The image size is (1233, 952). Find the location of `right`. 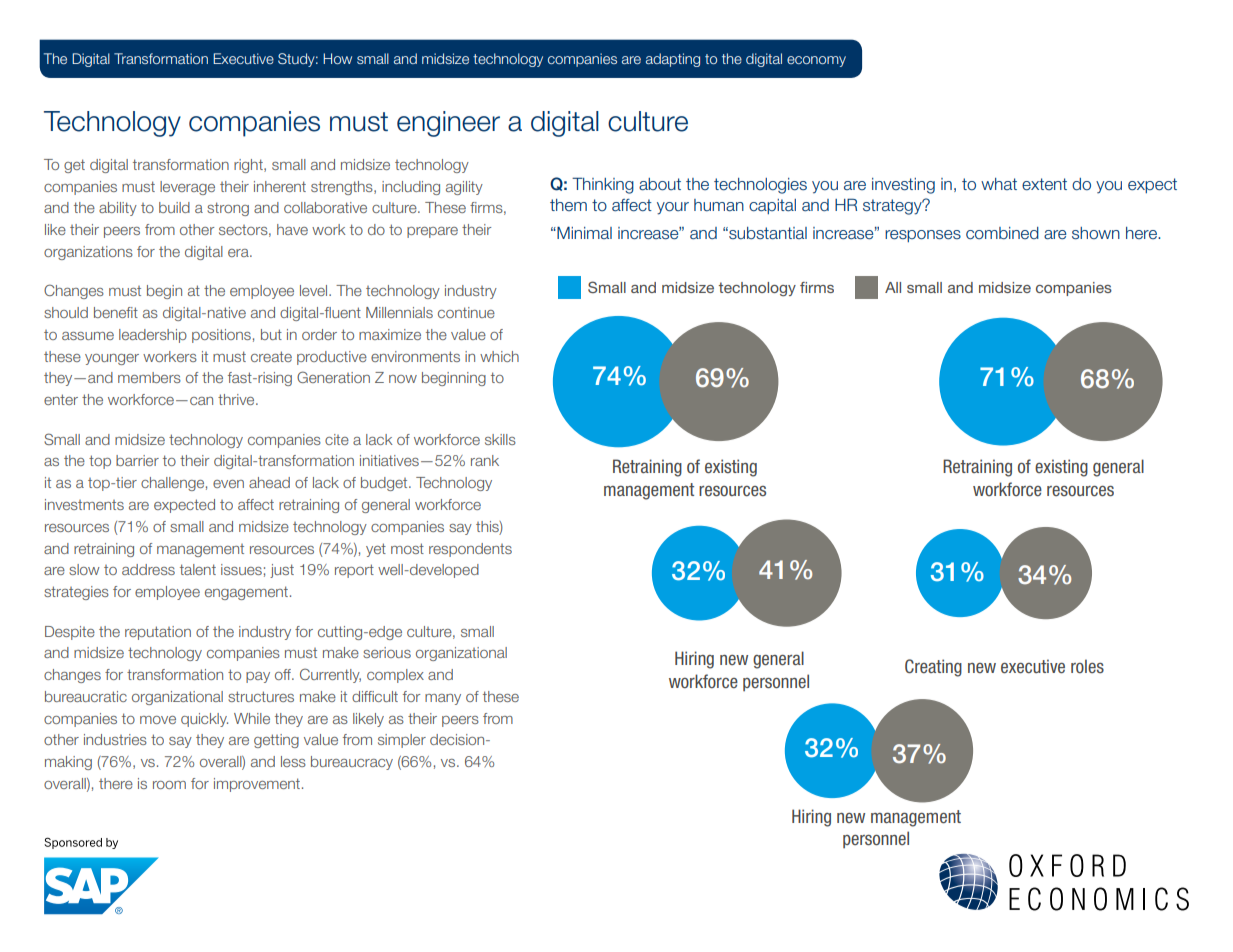

right is located at coordinates (249, 166).
